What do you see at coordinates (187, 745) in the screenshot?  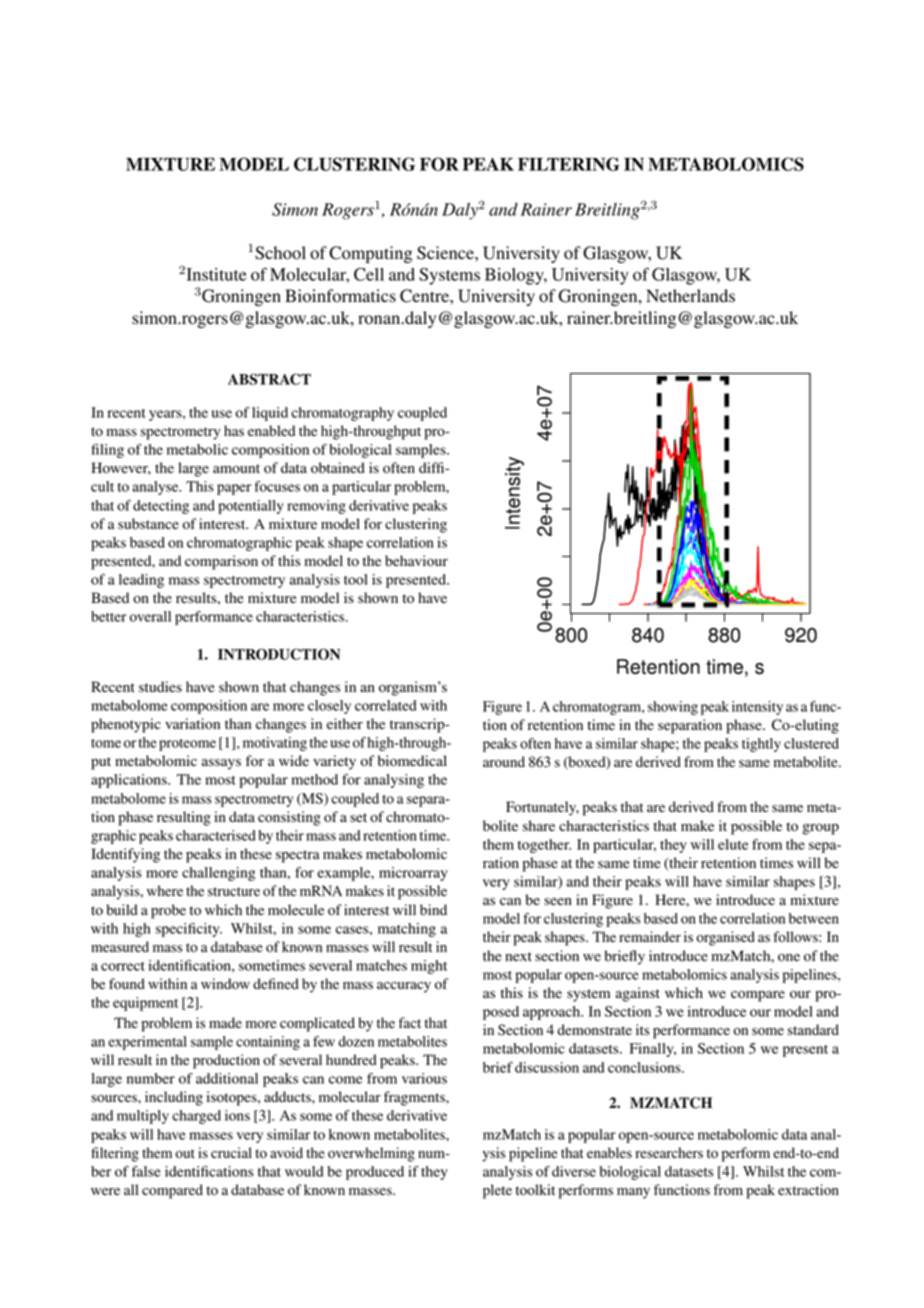 I see `proteome` at bounding box center [187, 745].
